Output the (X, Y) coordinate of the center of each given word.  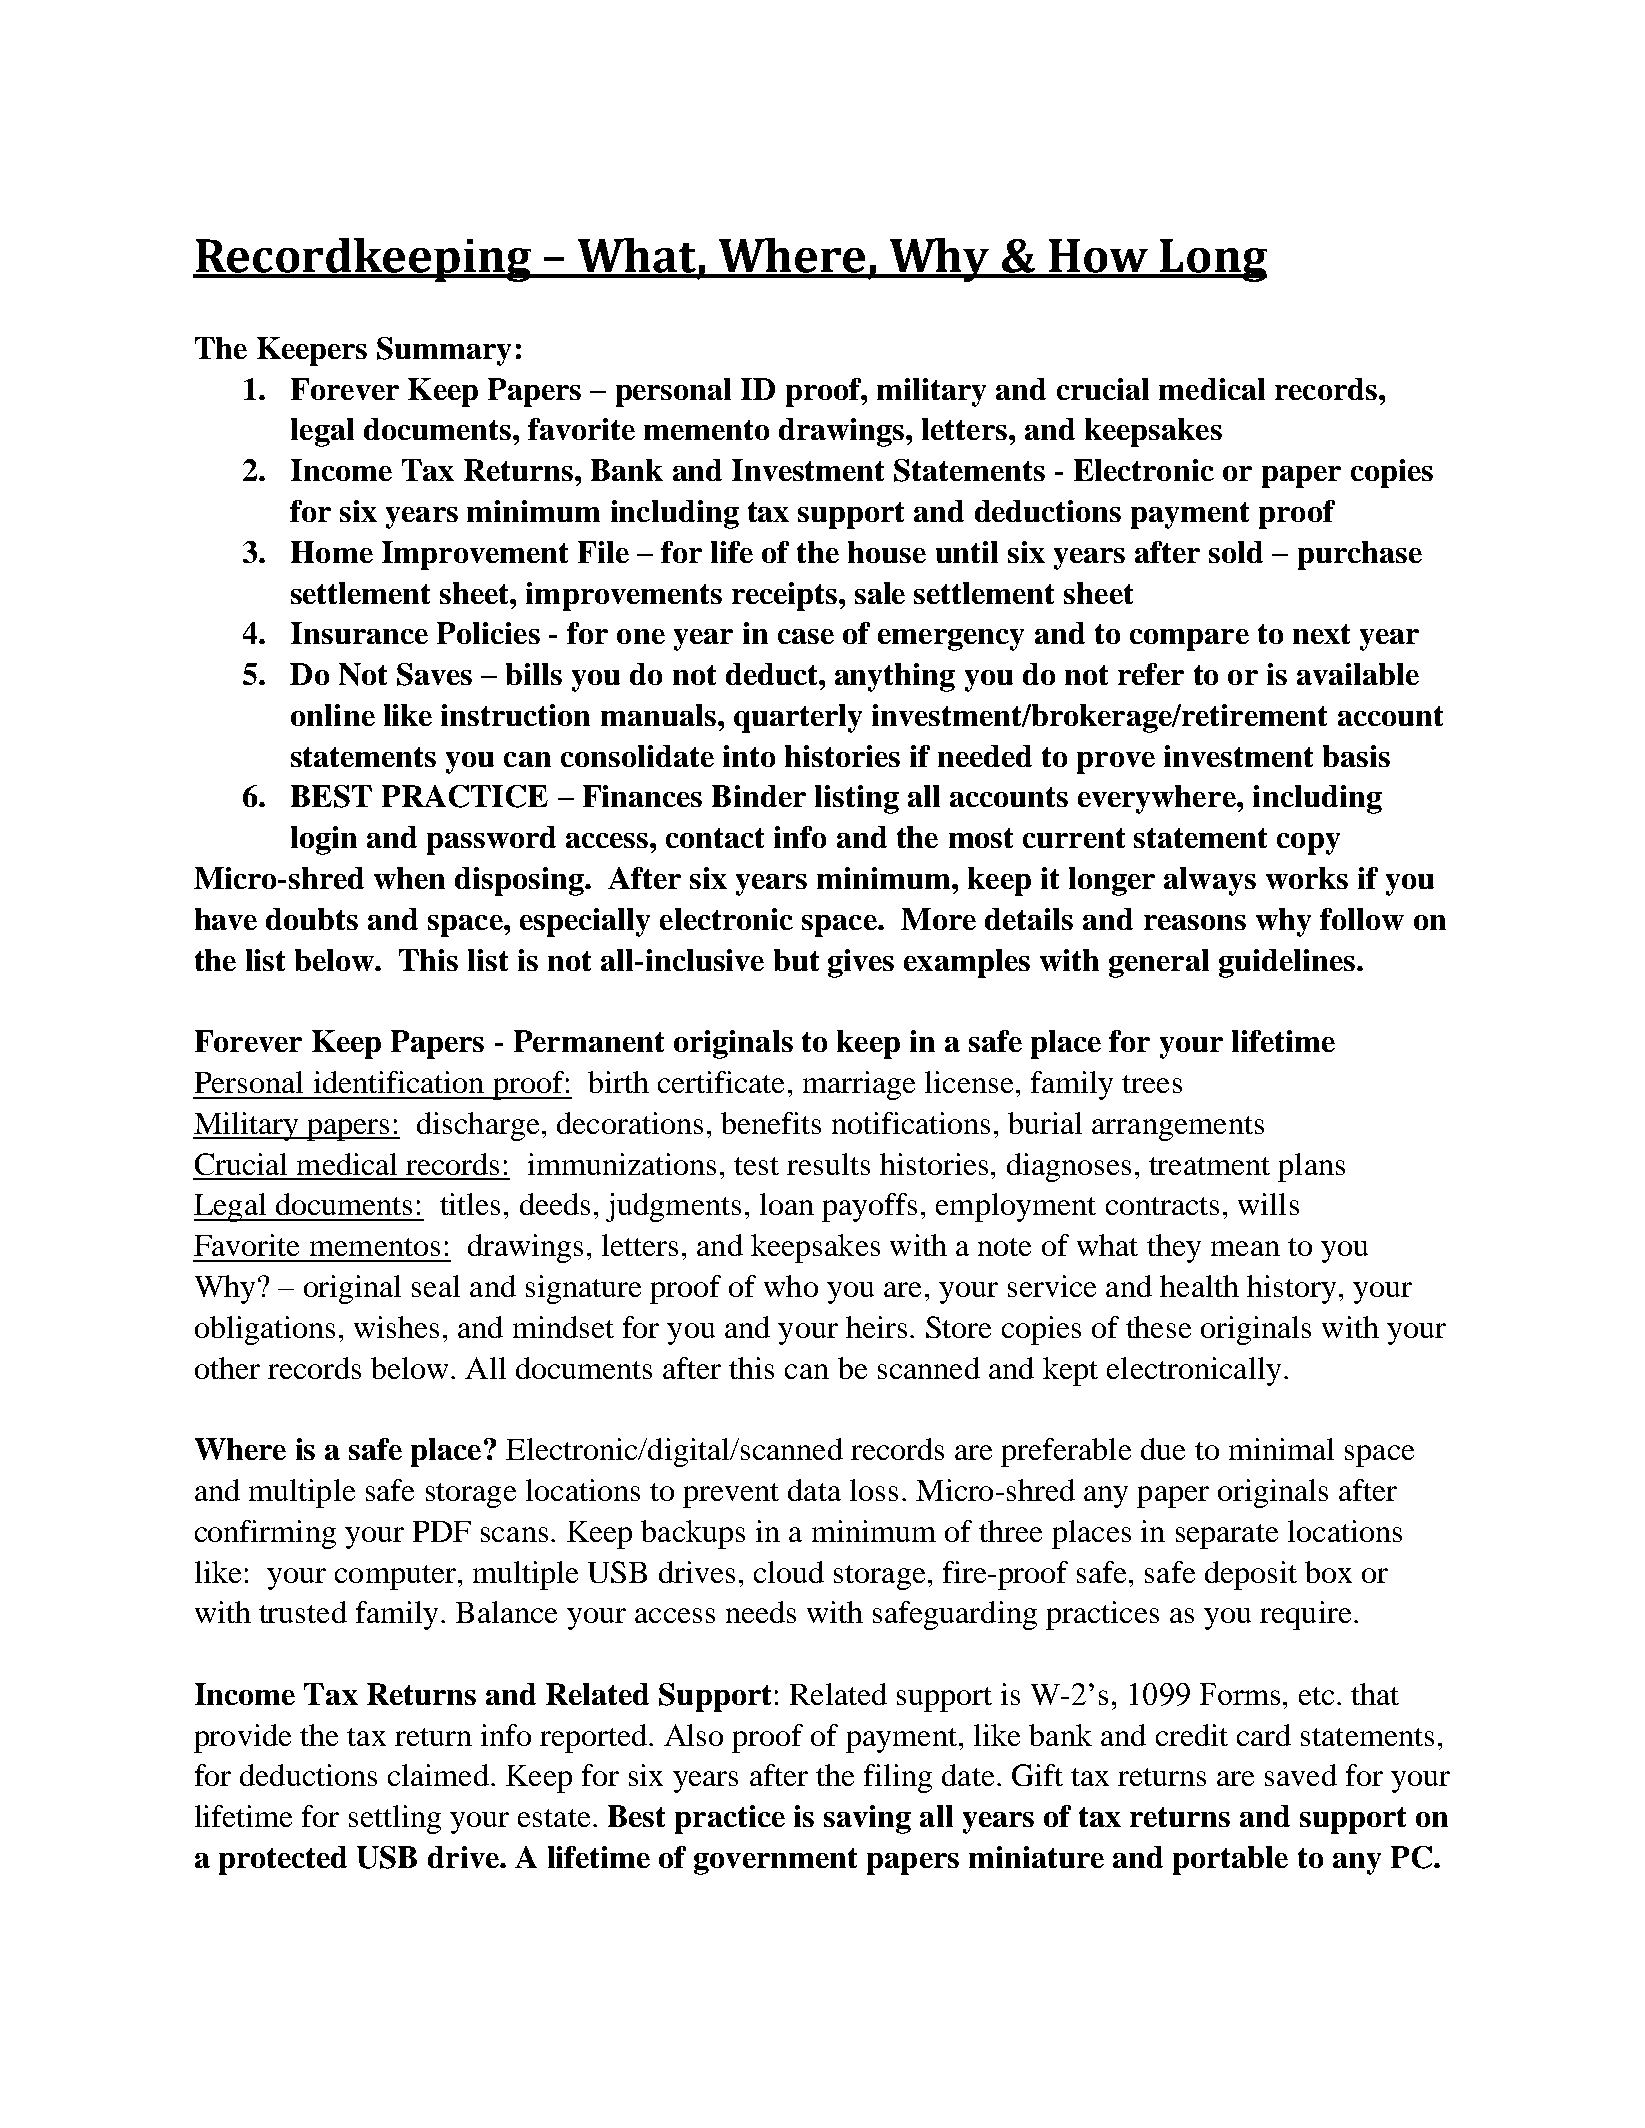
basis (1356, 756)
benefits (771, 1123)
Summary (444, 351)
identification (399, 1082)
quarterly (798, 718)
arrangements (1178, 1128)
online (333, 715)
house (887, 552)
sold (1236, 552)
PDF (442, 1531)
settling (395, 1819)
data (814, 1490)
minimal (1281, 1449)
